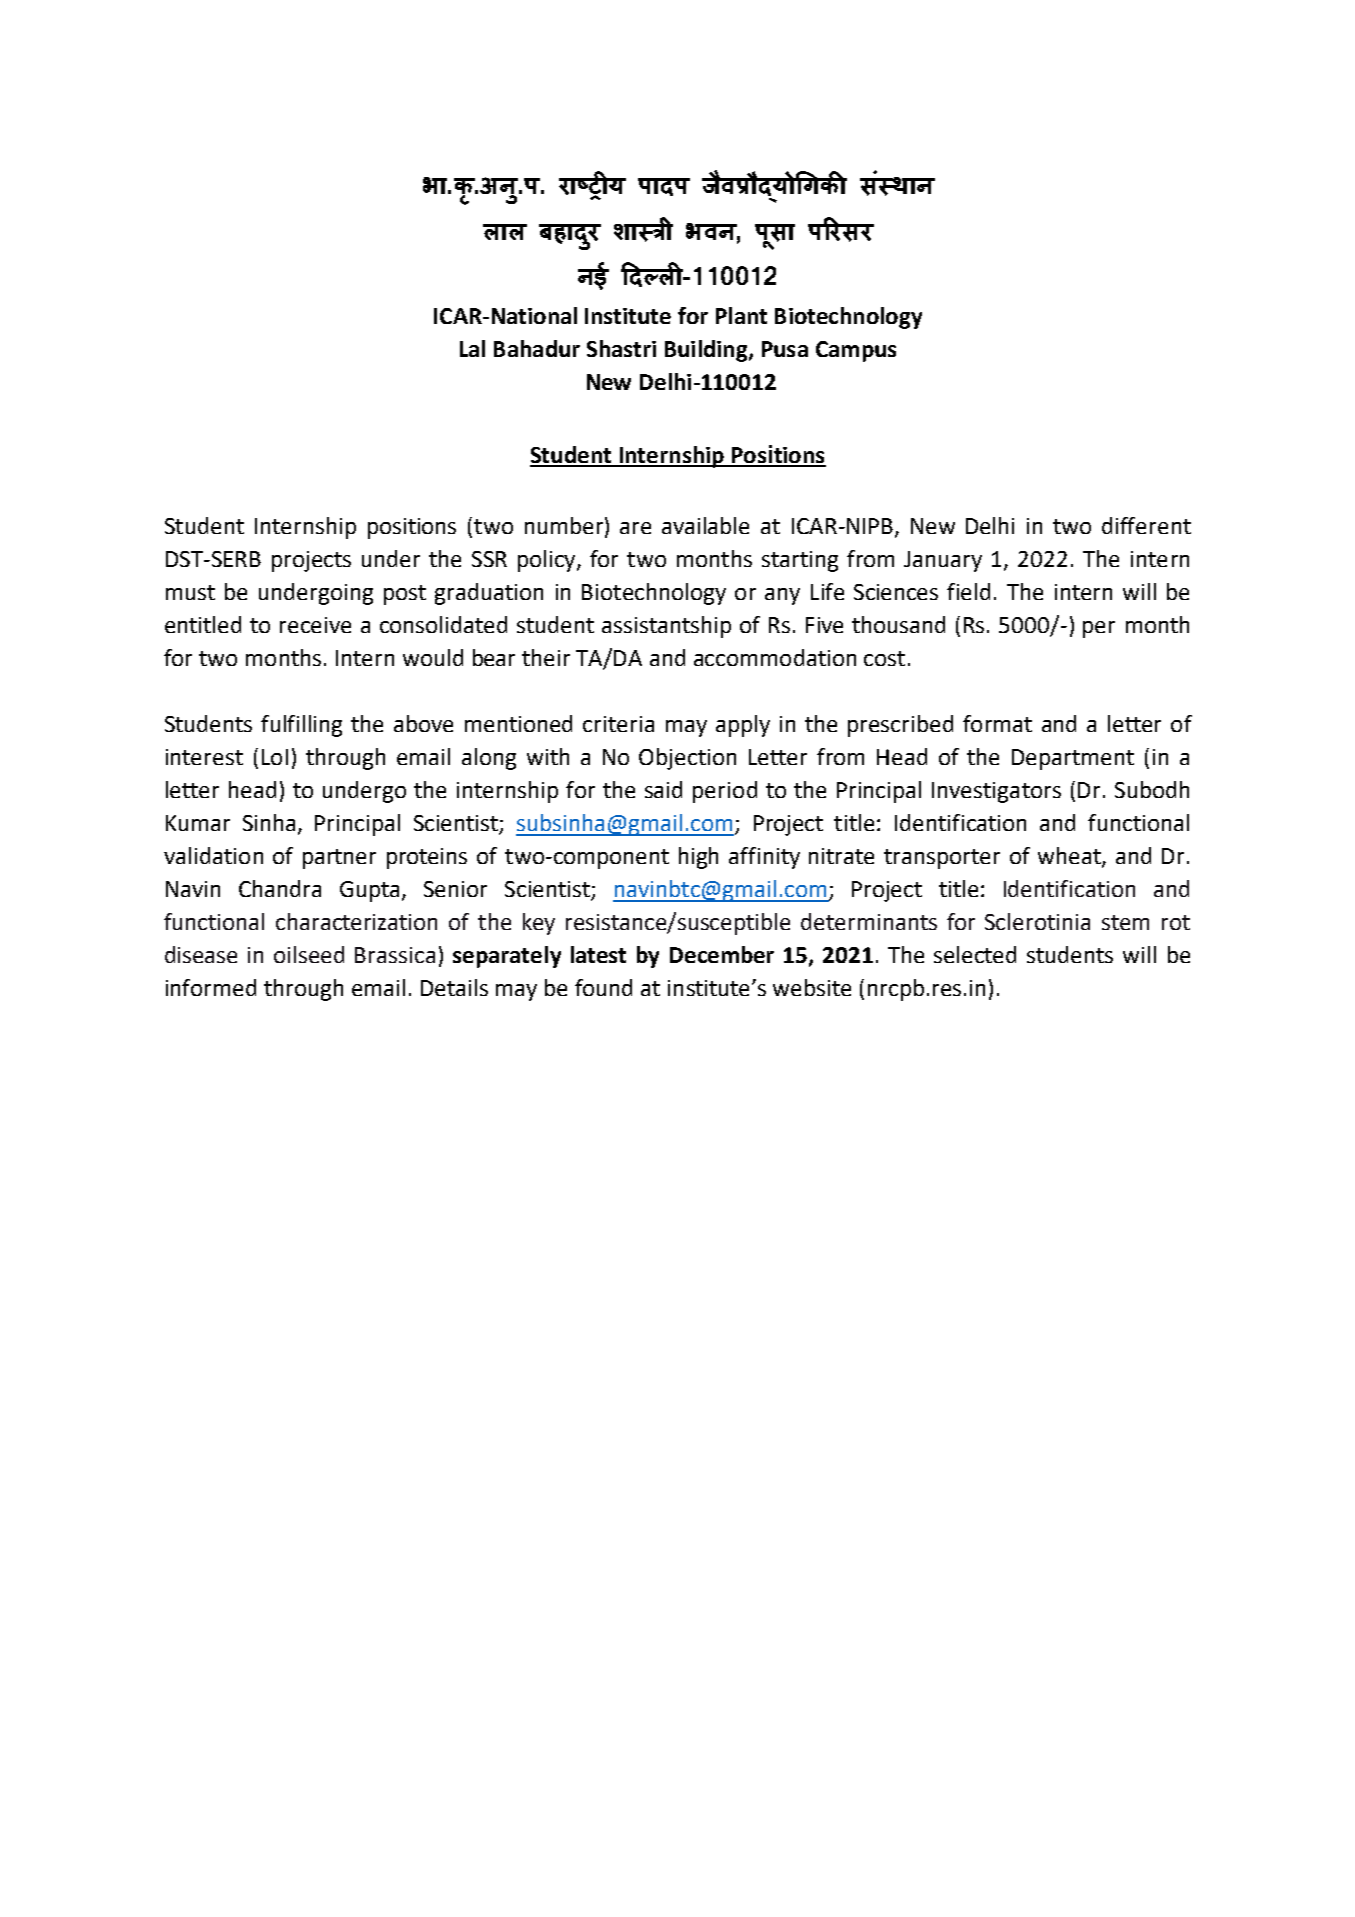 The image size is (1355, 1917). I want to click on said, so click(663, 789).
